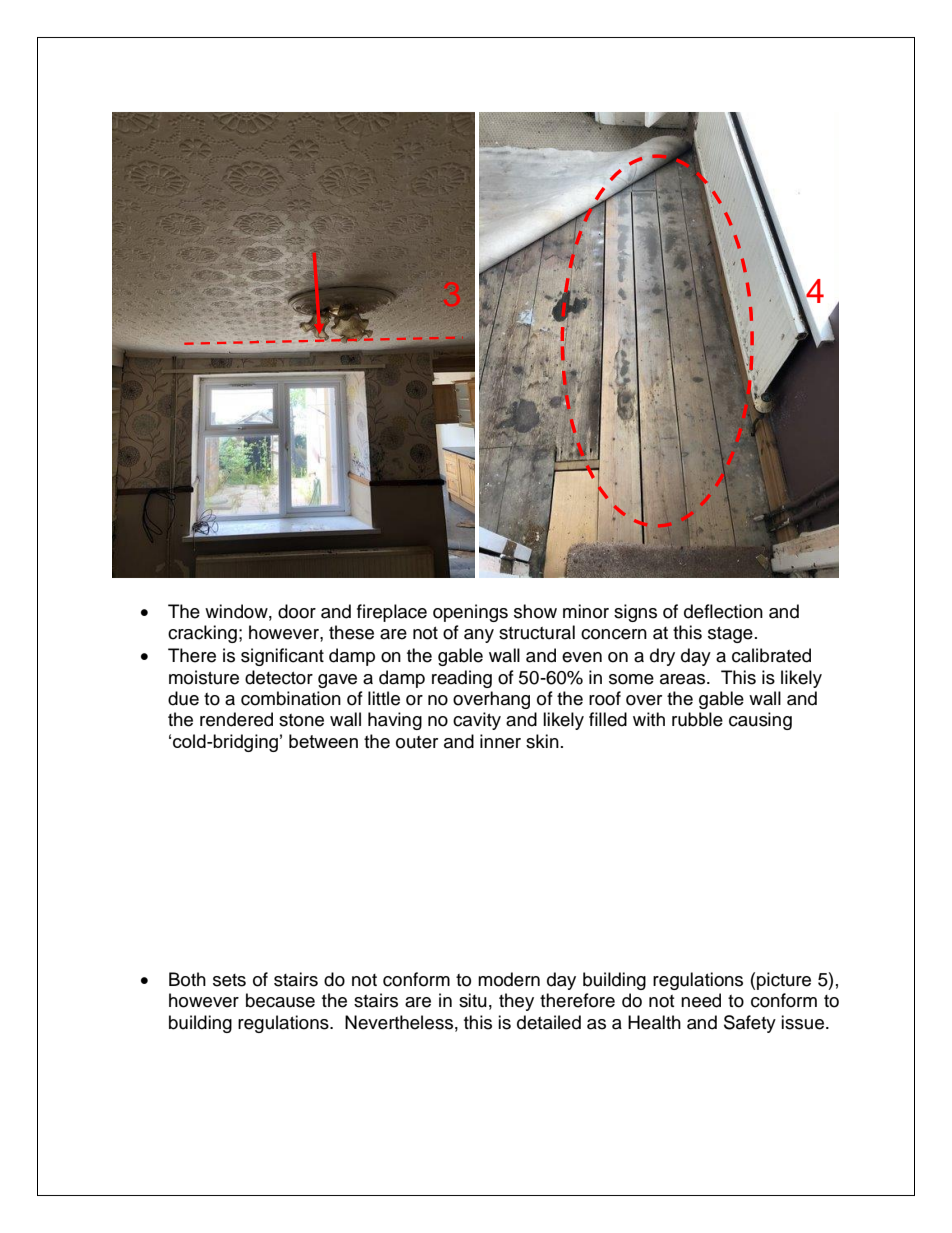 The height and width of the image is (1233, 952). I want to click on because, so click(280, 1000).
